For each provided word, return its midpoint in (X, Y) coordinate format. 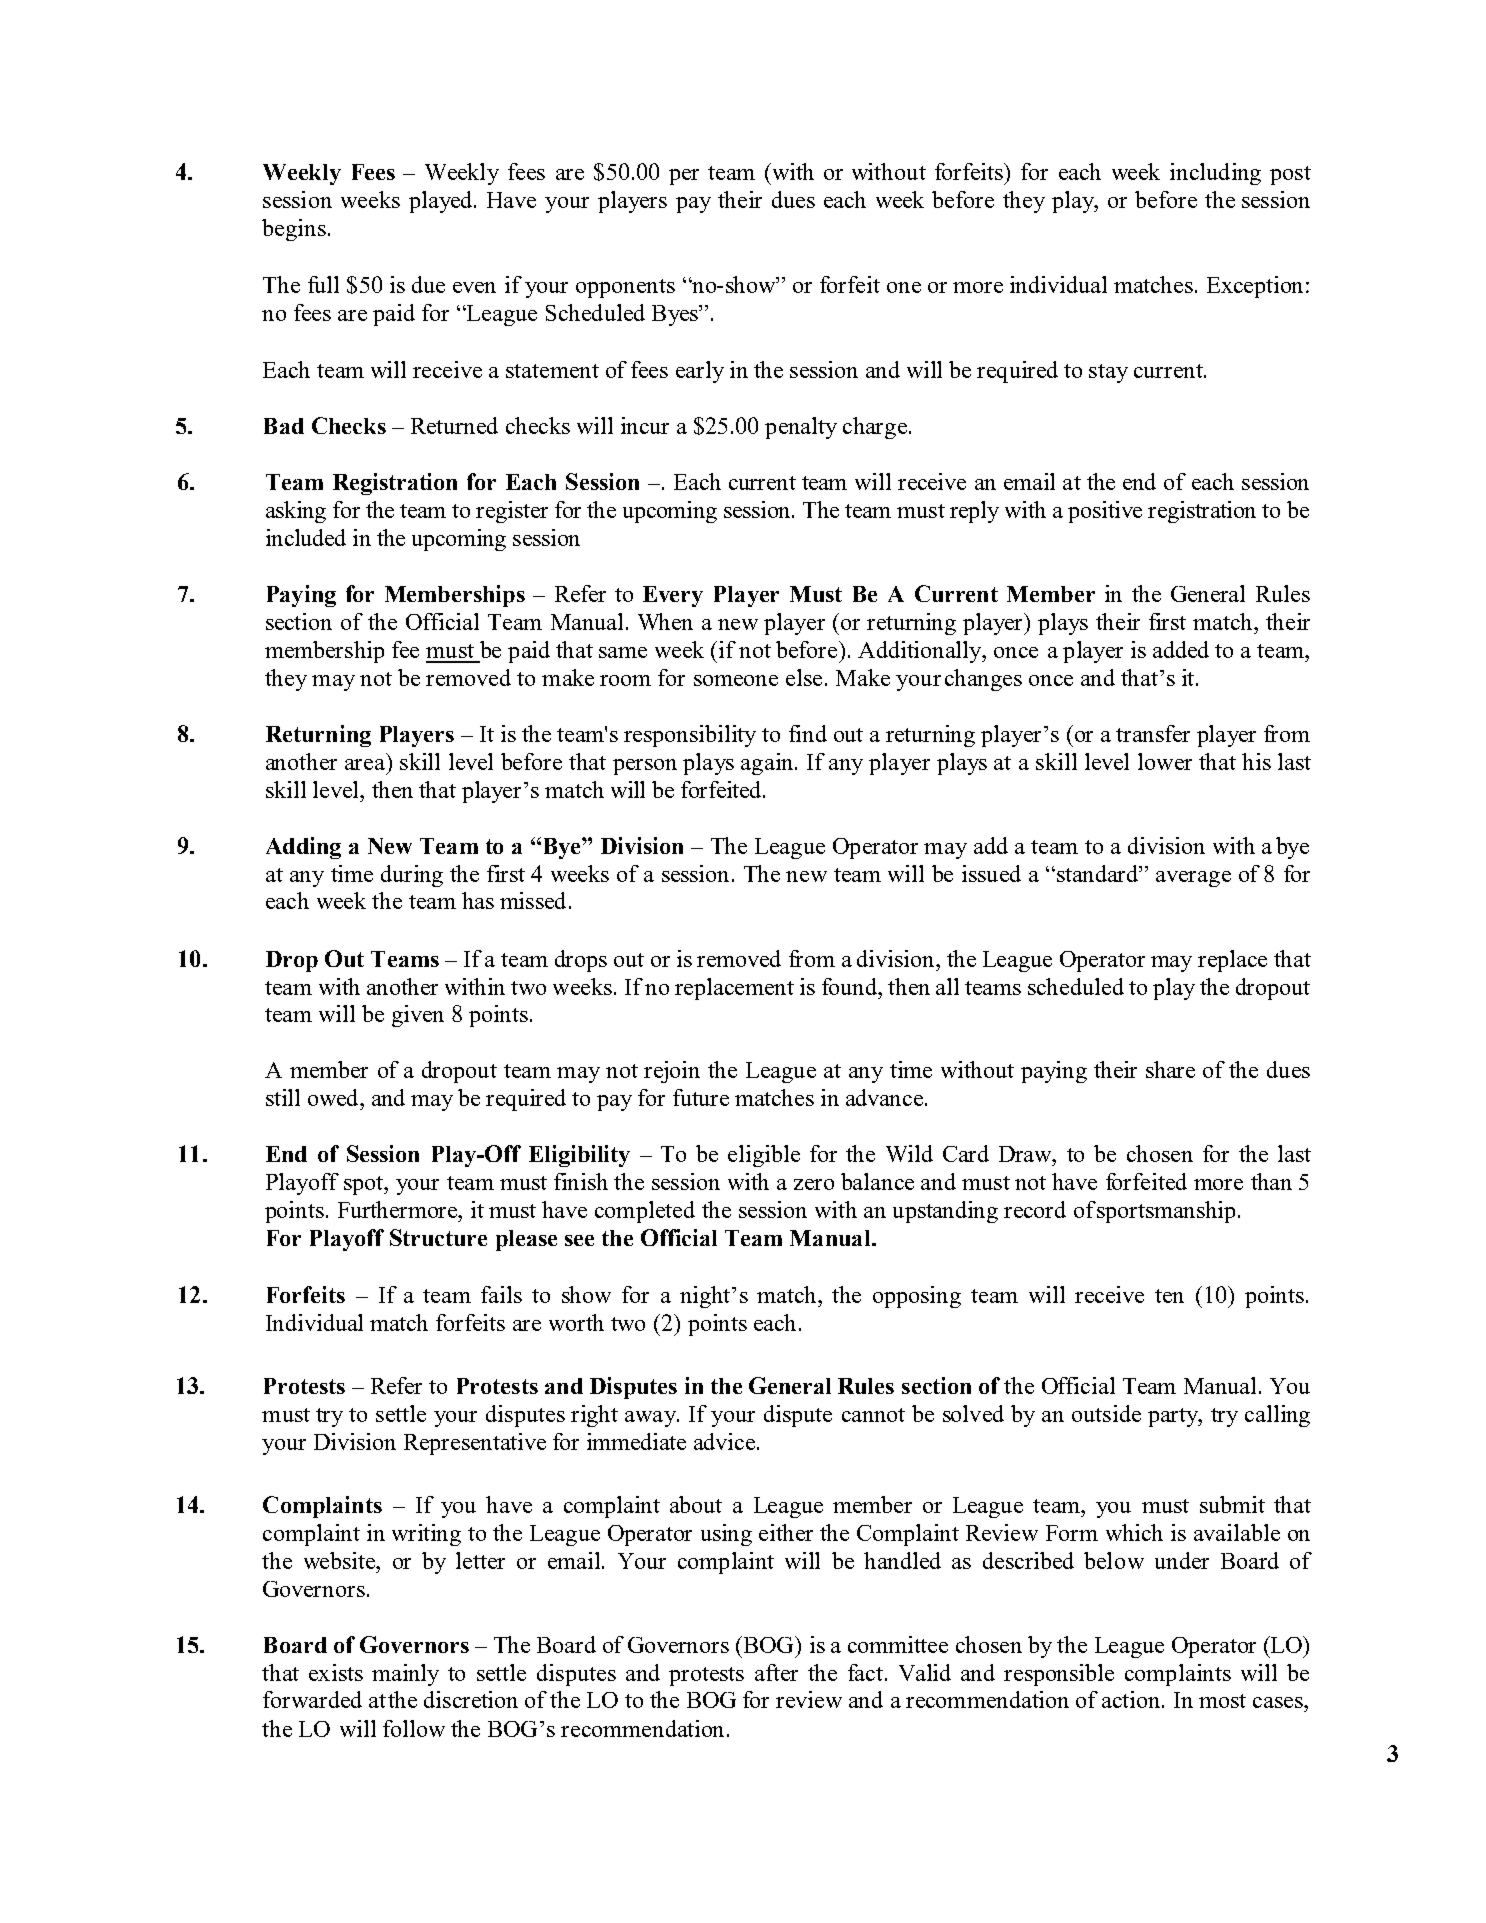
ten (1169, 1296)
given (418, 1016)
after (776, 1672)
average (1193, 879)
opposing (917, 1297)
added (1181, 649)
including (1215, 174)
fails (501, 1294)
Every (673, 596)
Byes (676, 315)
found (851, 986)
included (306, 537)
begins (294, 230)
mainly (405, 1675)
